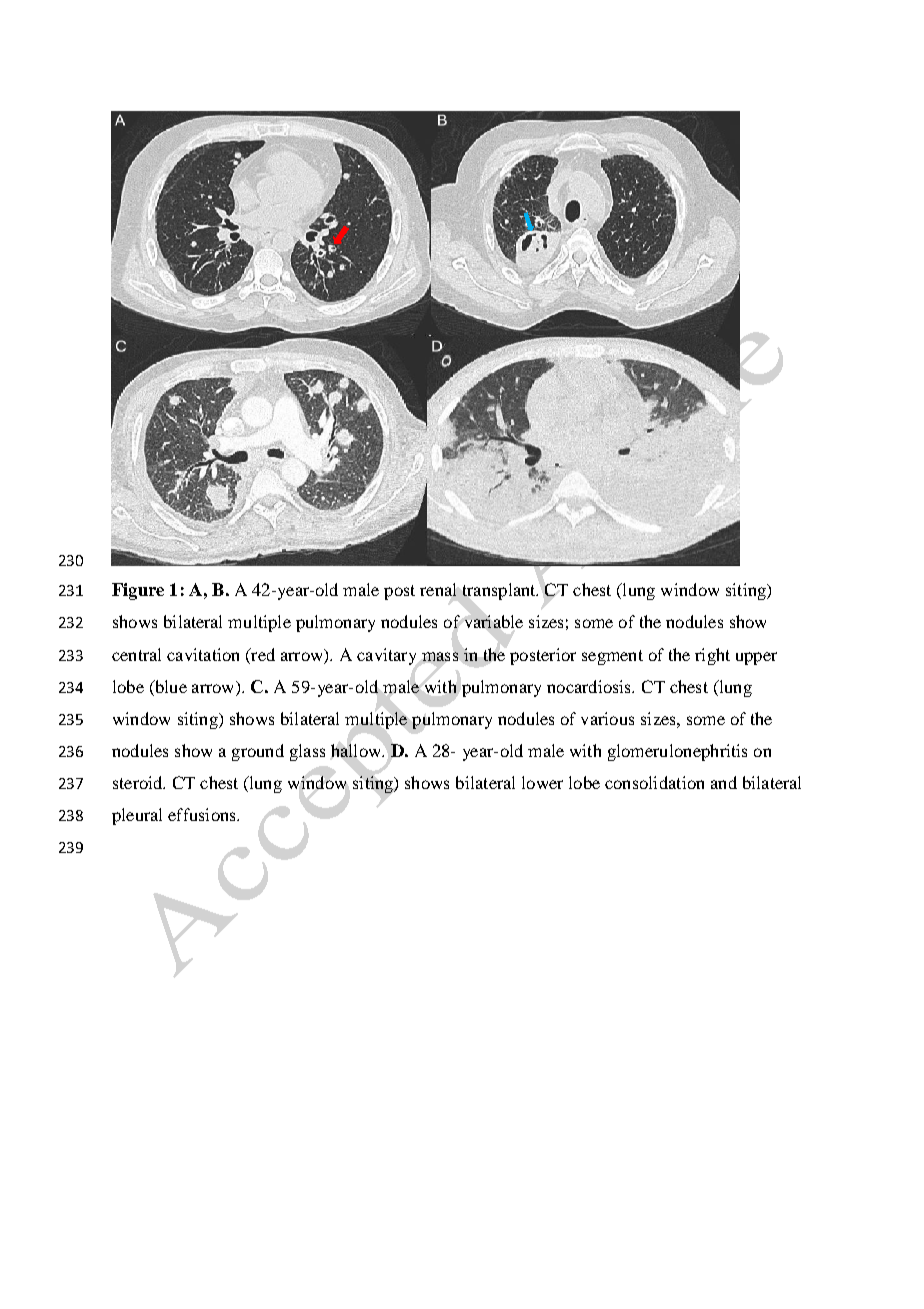 Image resolution: width=924 pixels, height=1309 pixels. What do you see at coordinates (258, 752) in the page?
I see `ground` at bounding box center [258, 752].
